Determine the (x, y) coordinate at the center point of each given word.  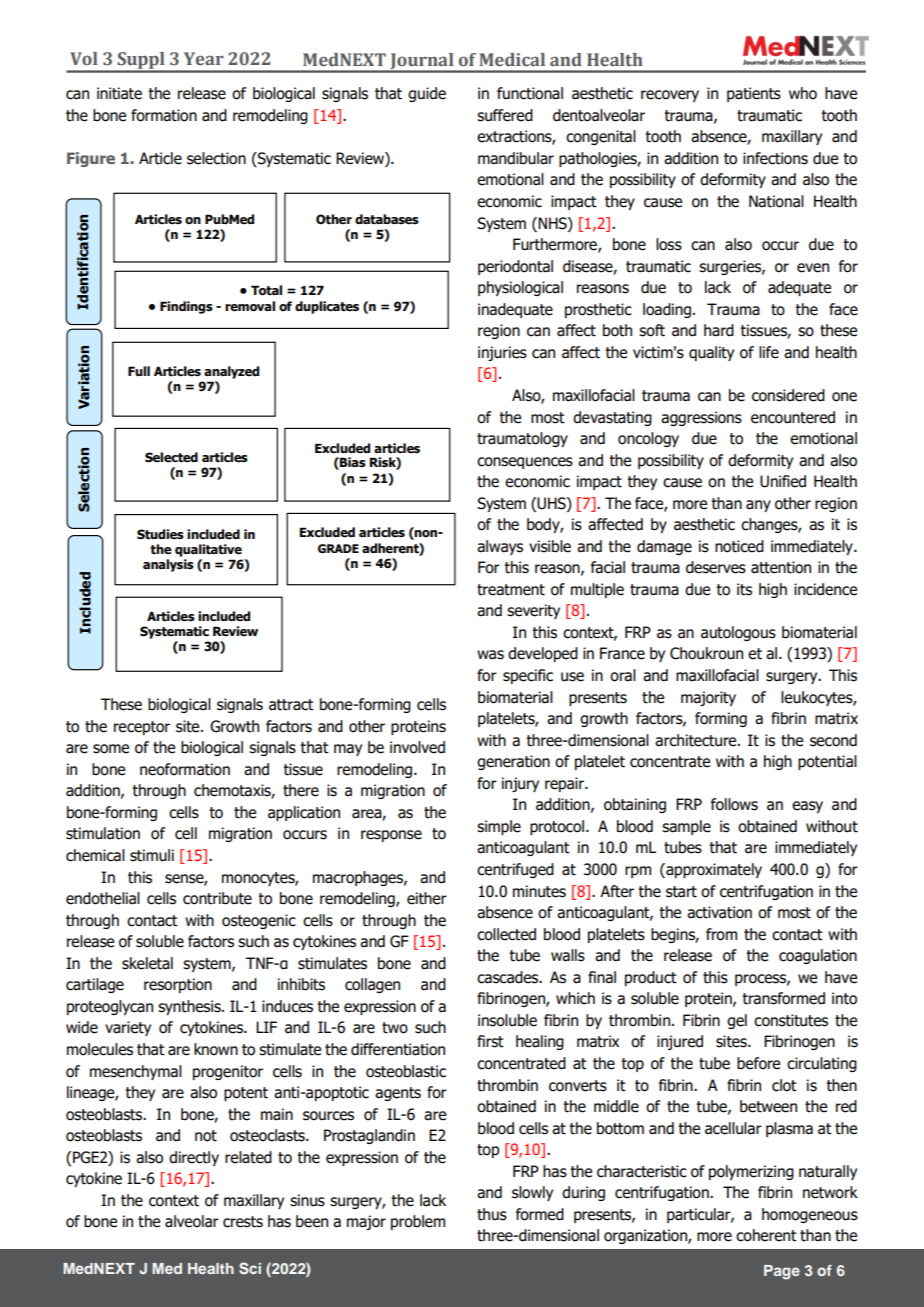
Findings (186, 307)
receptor (142, 728)
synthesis (190, 1007)
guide (427, 94)
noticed (739, 546)
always (500, 547)
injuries (502, 353)
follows (734, 804)
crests (243, 1222)
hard (719, 330)
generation (513, 762)
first (490, 1041)
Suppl (141, 62)
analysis (168, 565)
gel (737, 1021)
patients (754, 94)
